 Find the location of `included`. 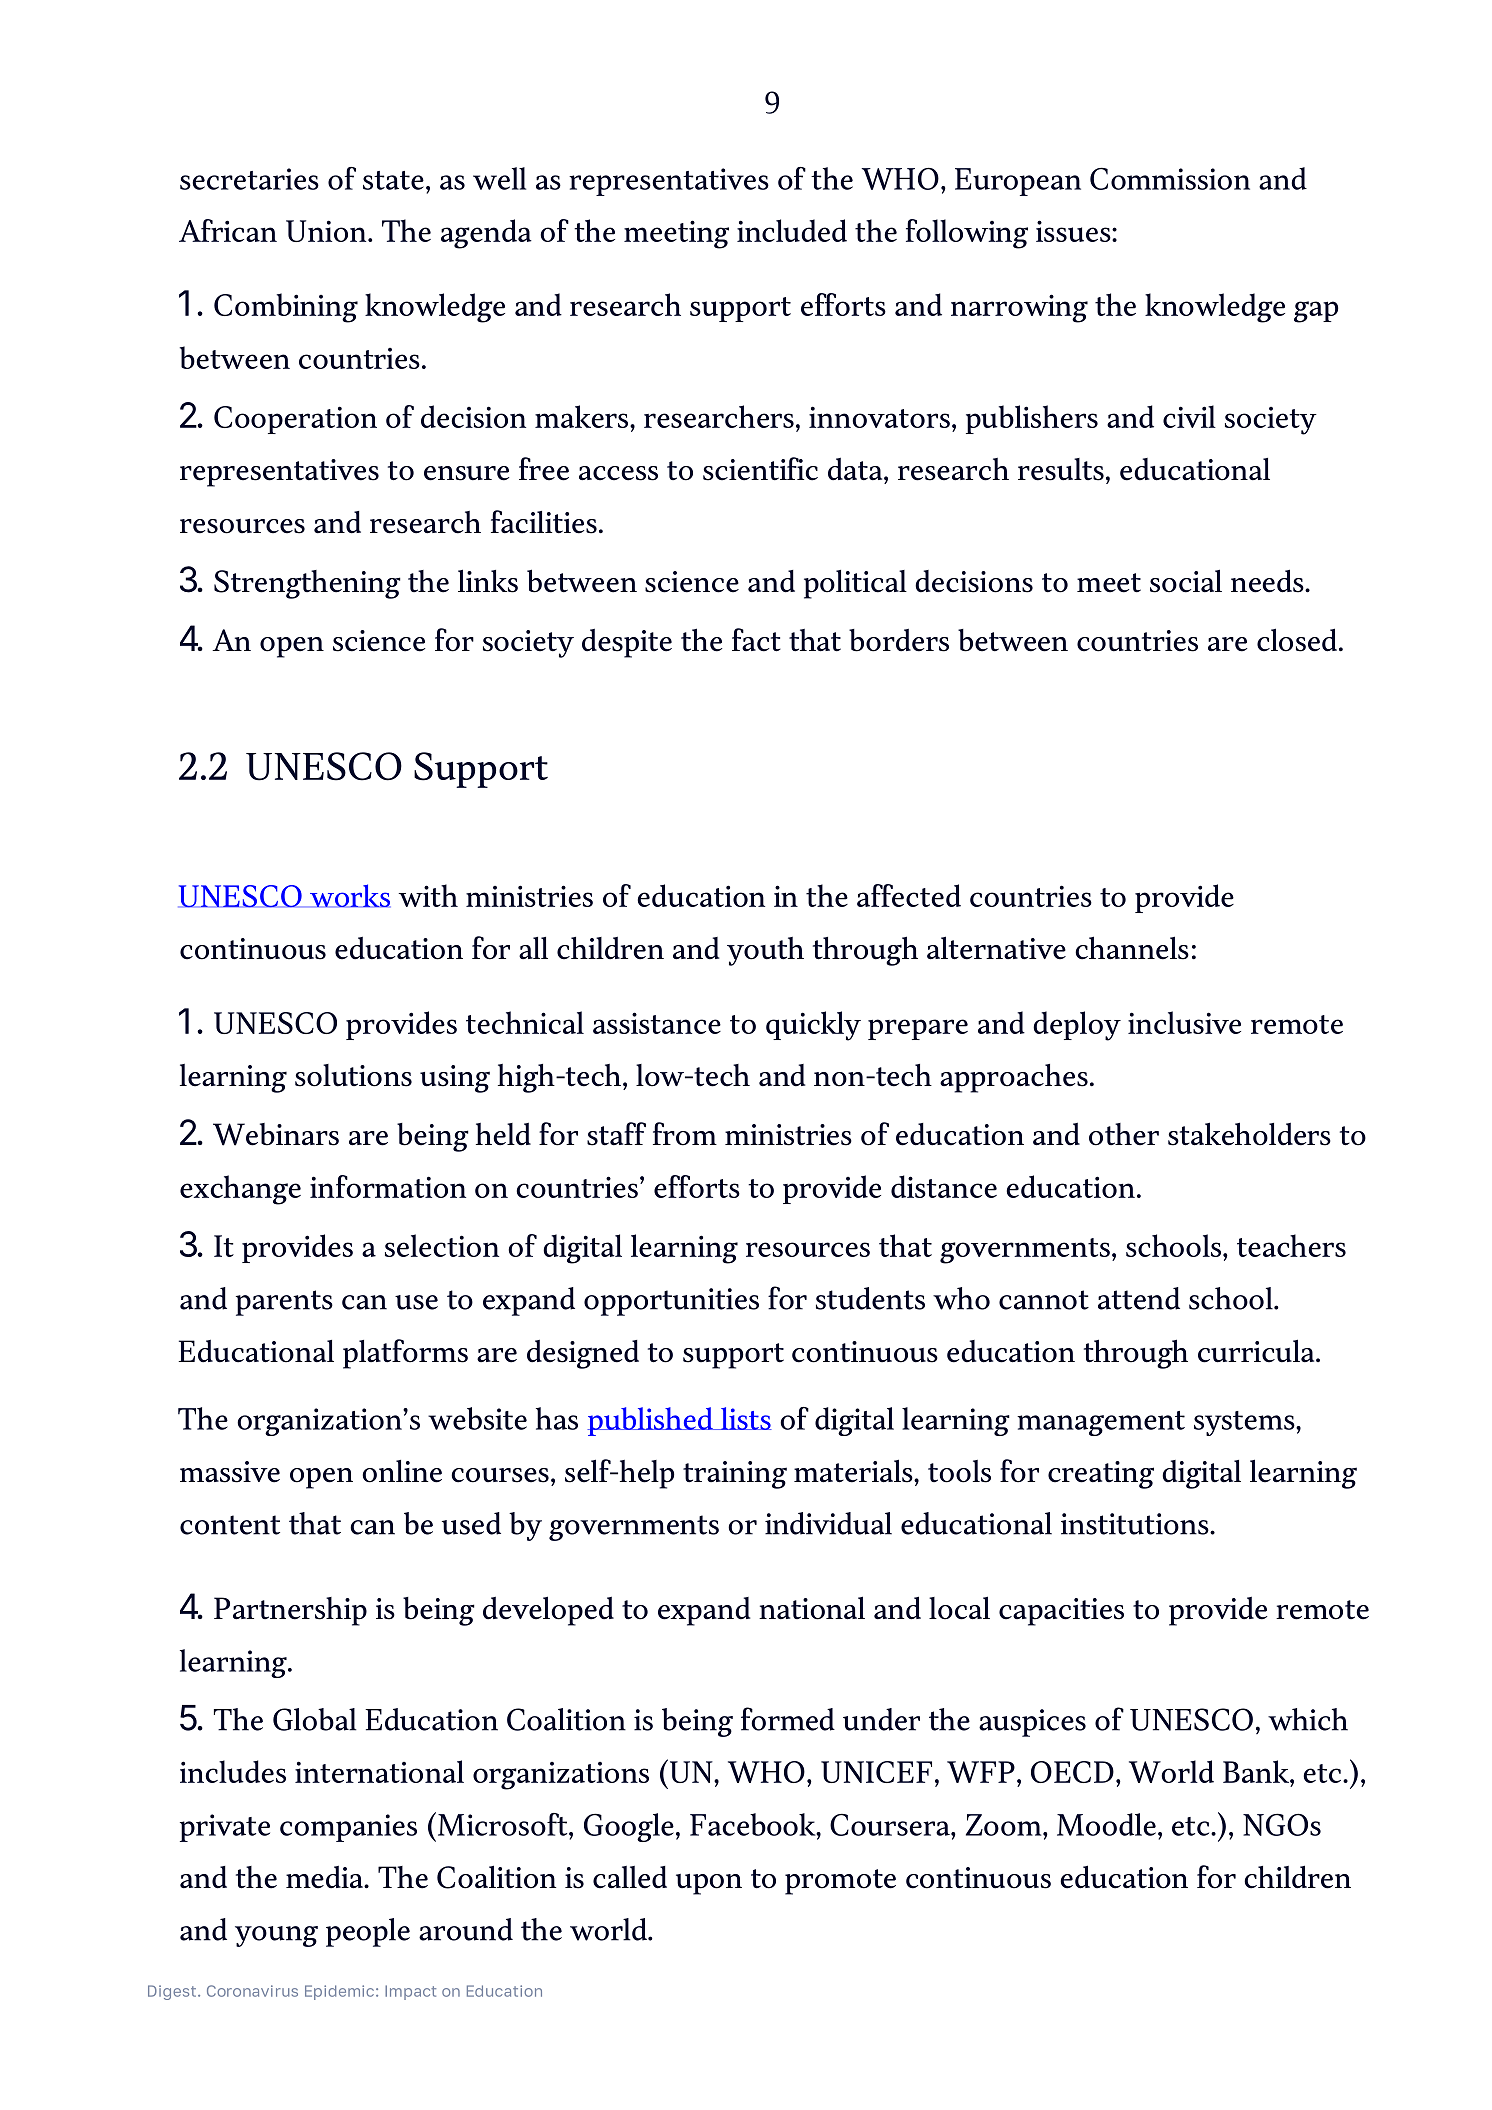

included is located at coordinates (792, 230).
